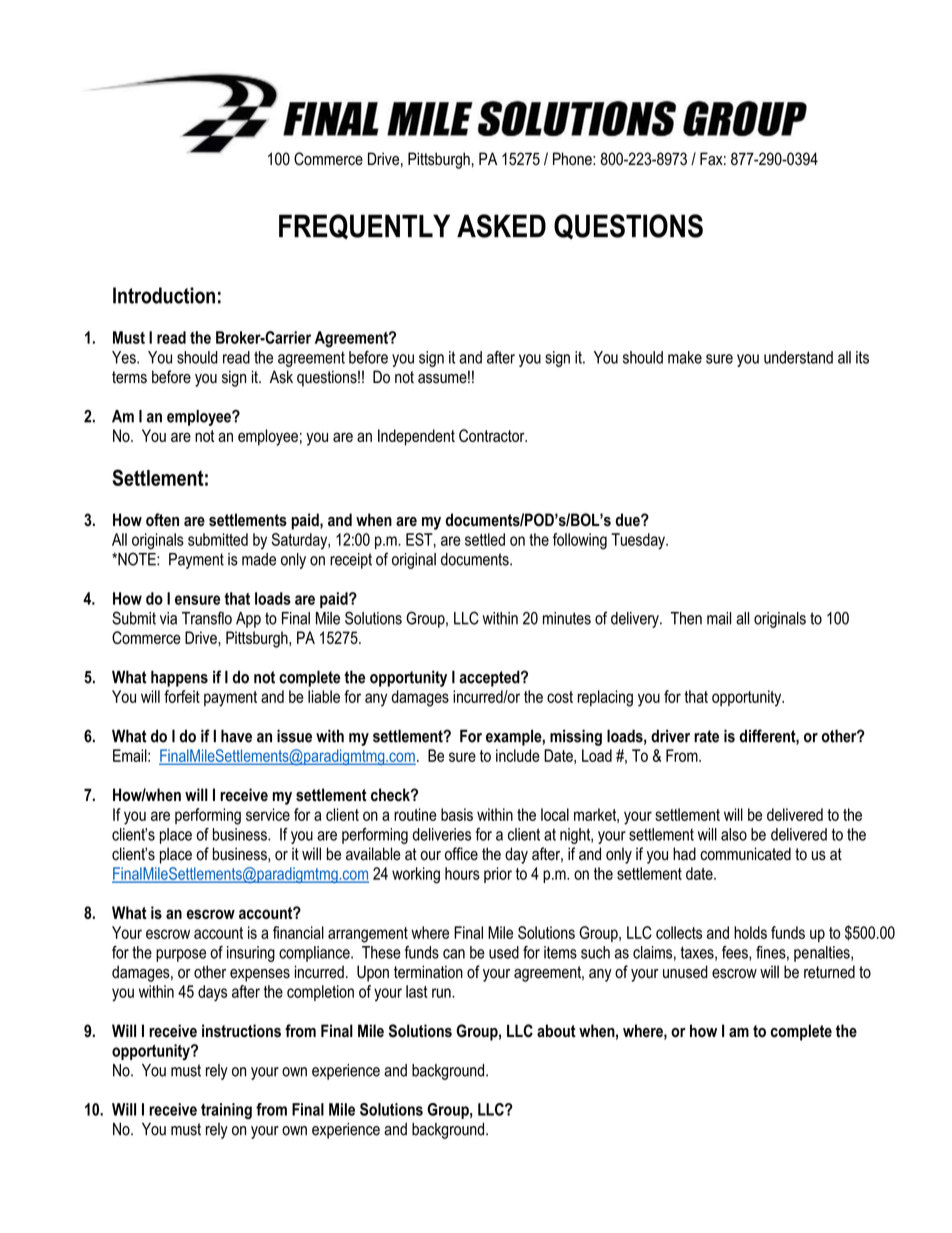 The height and width of the image is (1233, 952). I want to click on returned, so click(829, 972).
